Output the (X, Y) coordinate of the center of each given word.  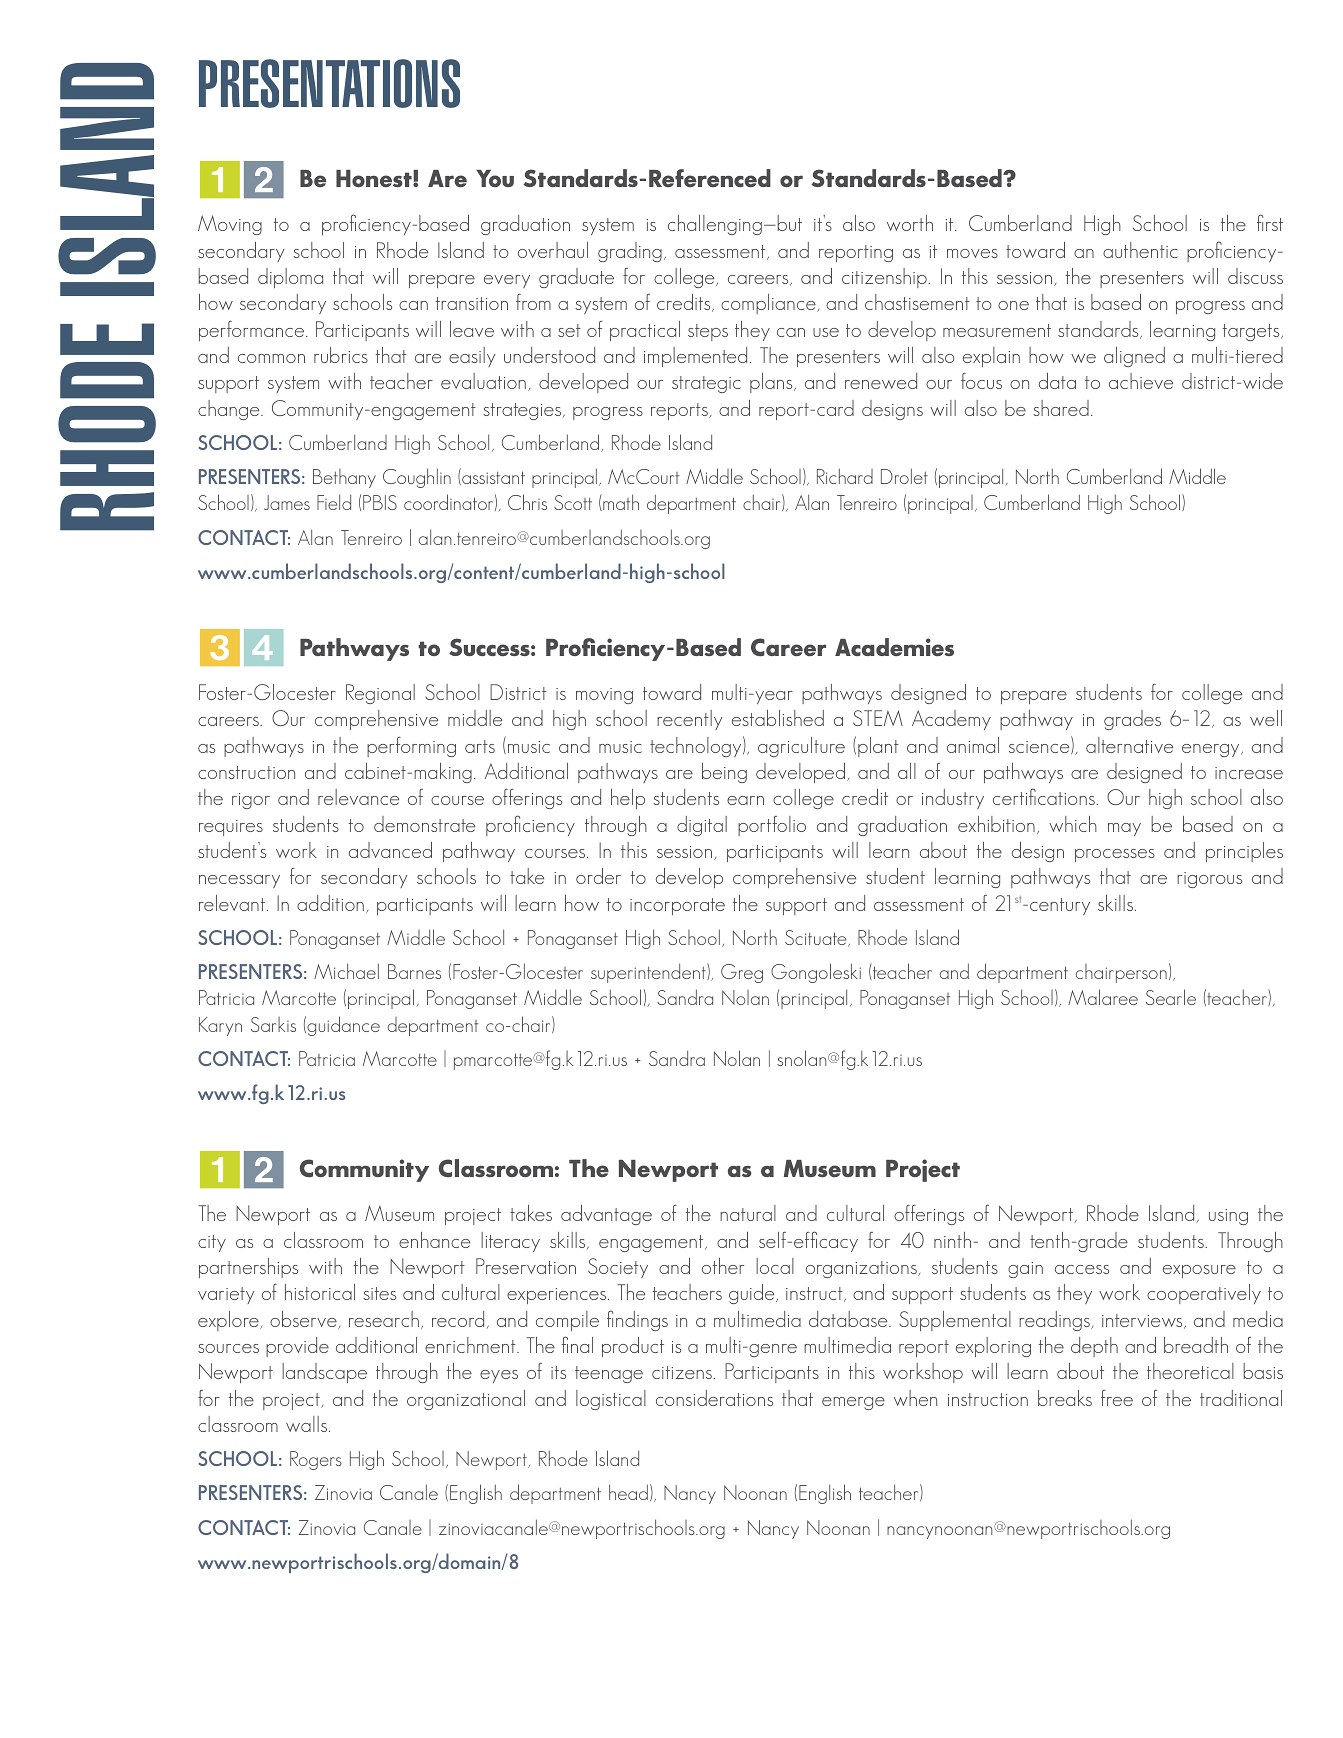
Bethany (344, 478)
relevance (358, 797)
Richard (845, 476)
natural (748, 1213)
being (724, 773)
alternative (1129, 745)
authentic (1140, 250)
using (1228, 1217)
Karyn (220, 1026)
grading (630, 252)
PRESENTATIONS (329, 83)
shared (1061, 408)
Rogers (316, 1460)
